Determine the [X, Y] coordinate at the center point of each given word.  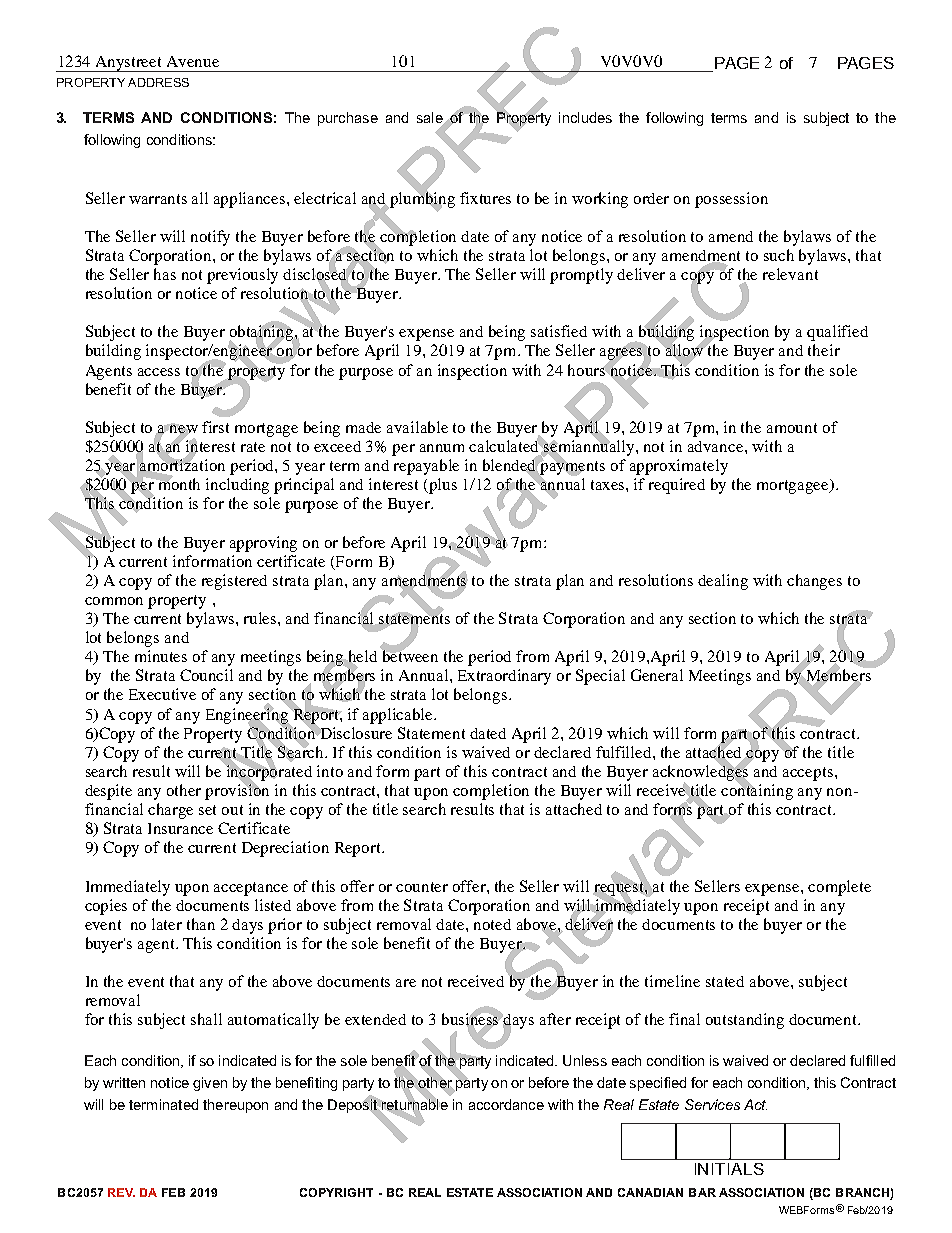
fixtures [485, 198]
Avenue [193, 61]
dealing [723, 582]
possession [731, 200]
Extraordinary [504, 677]
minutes [161, 656]
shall [206, 1019]
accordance [506, 1104]
